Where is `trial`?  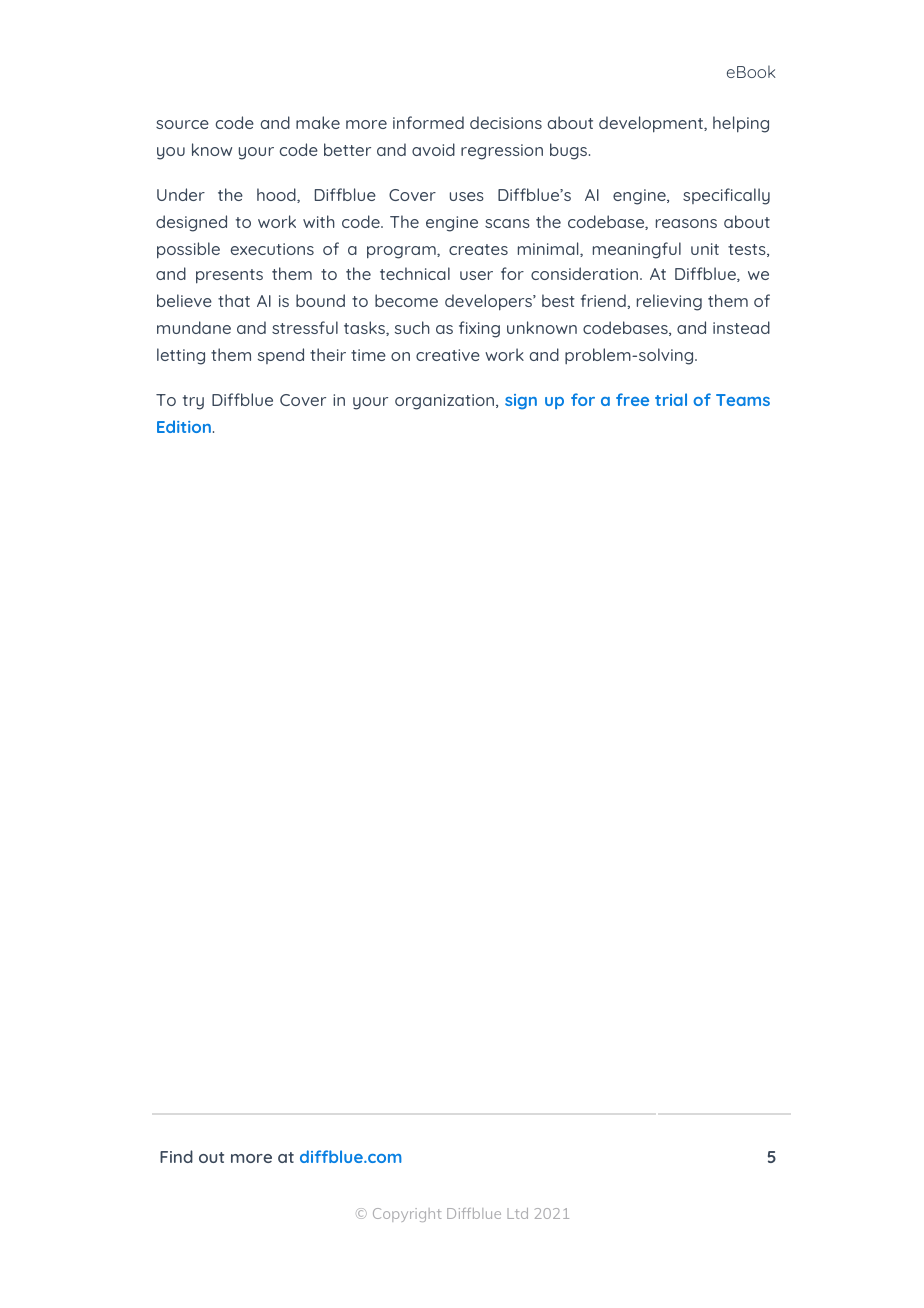
trial is located at coordinates (671, 399).
